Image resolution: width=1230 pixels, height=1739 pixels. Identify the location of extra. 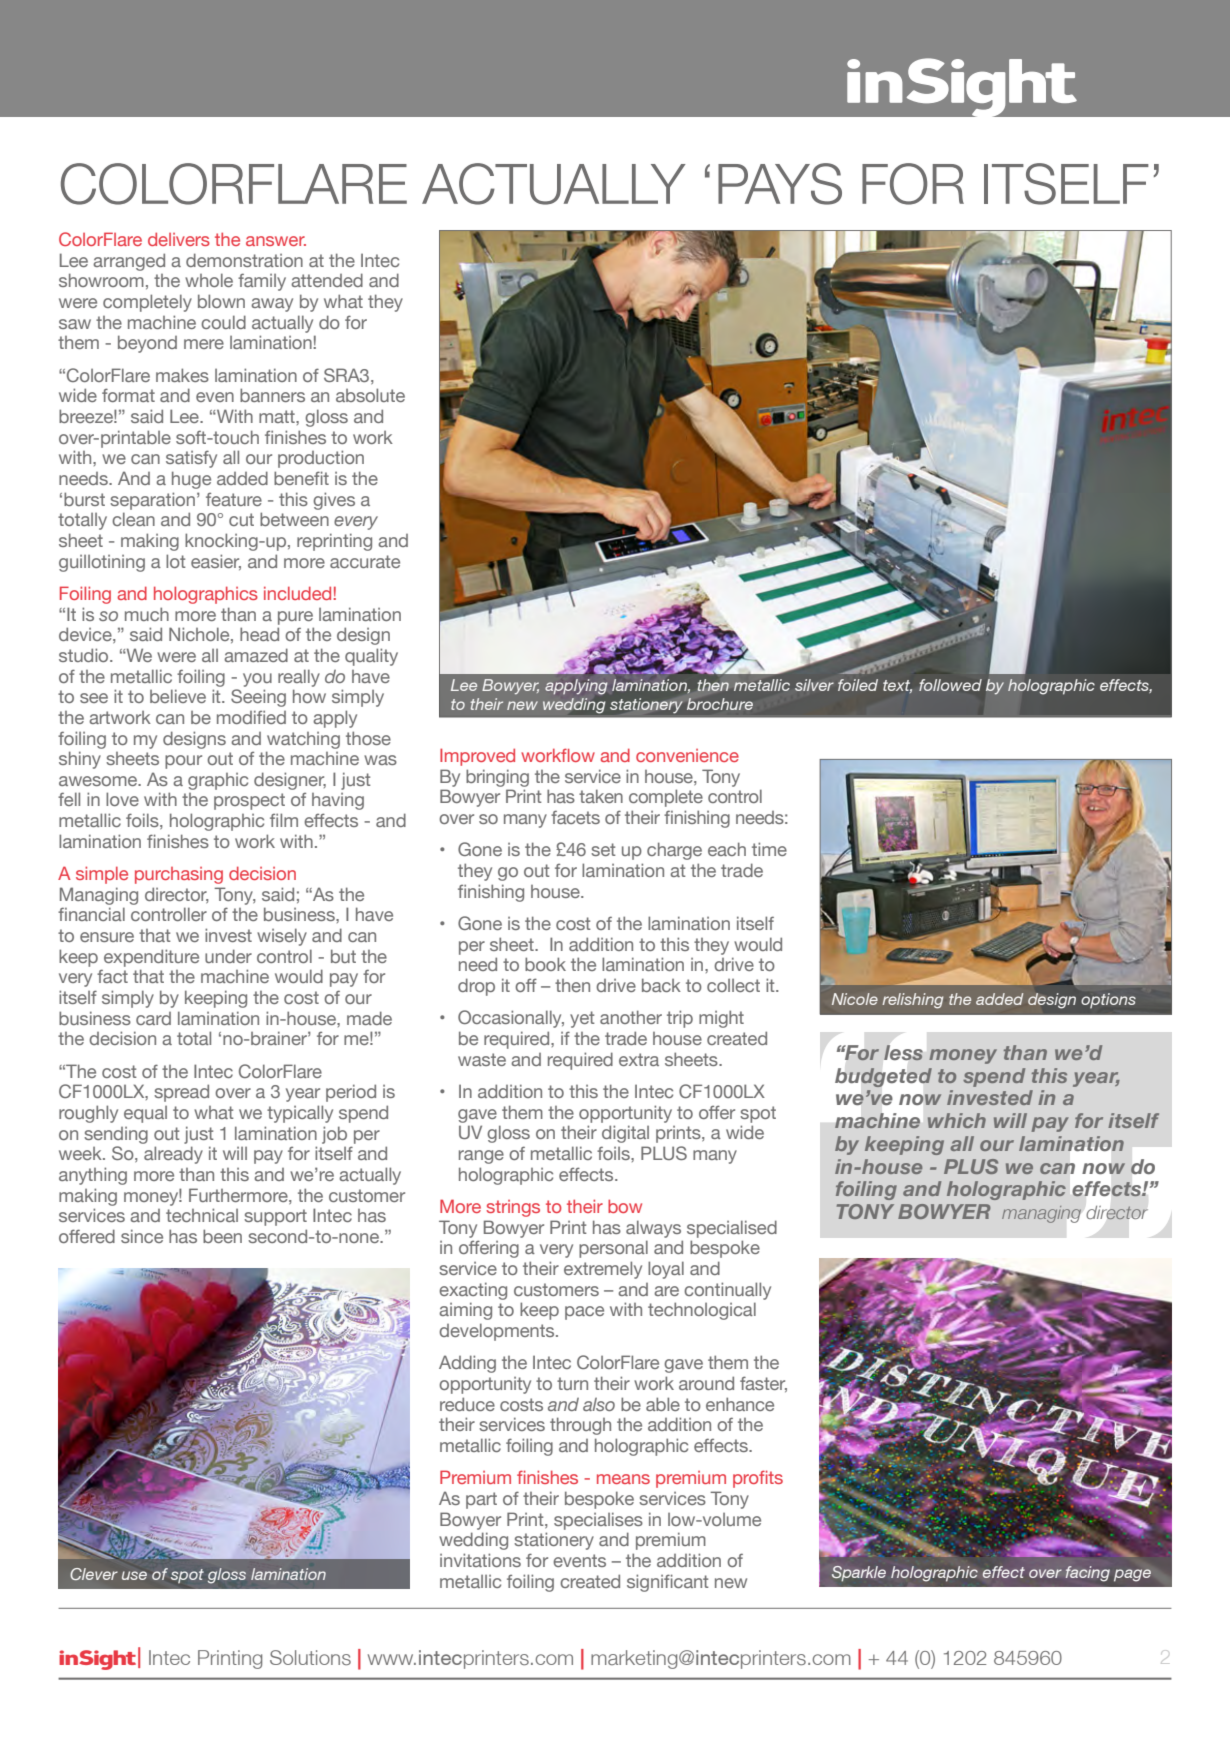
(639, 1059).
